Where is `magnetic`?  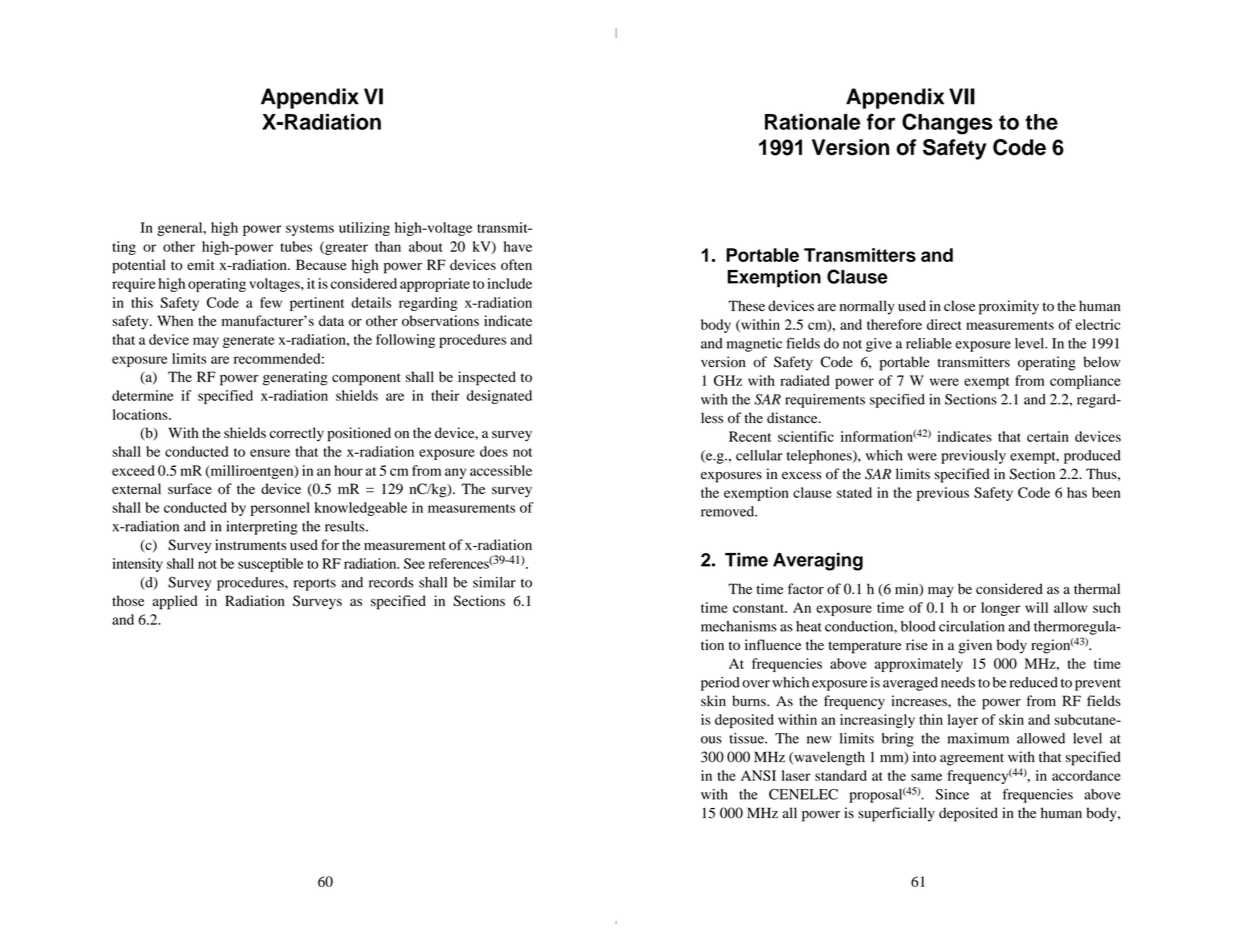
magnetic is located at coordinates (754, 345).
